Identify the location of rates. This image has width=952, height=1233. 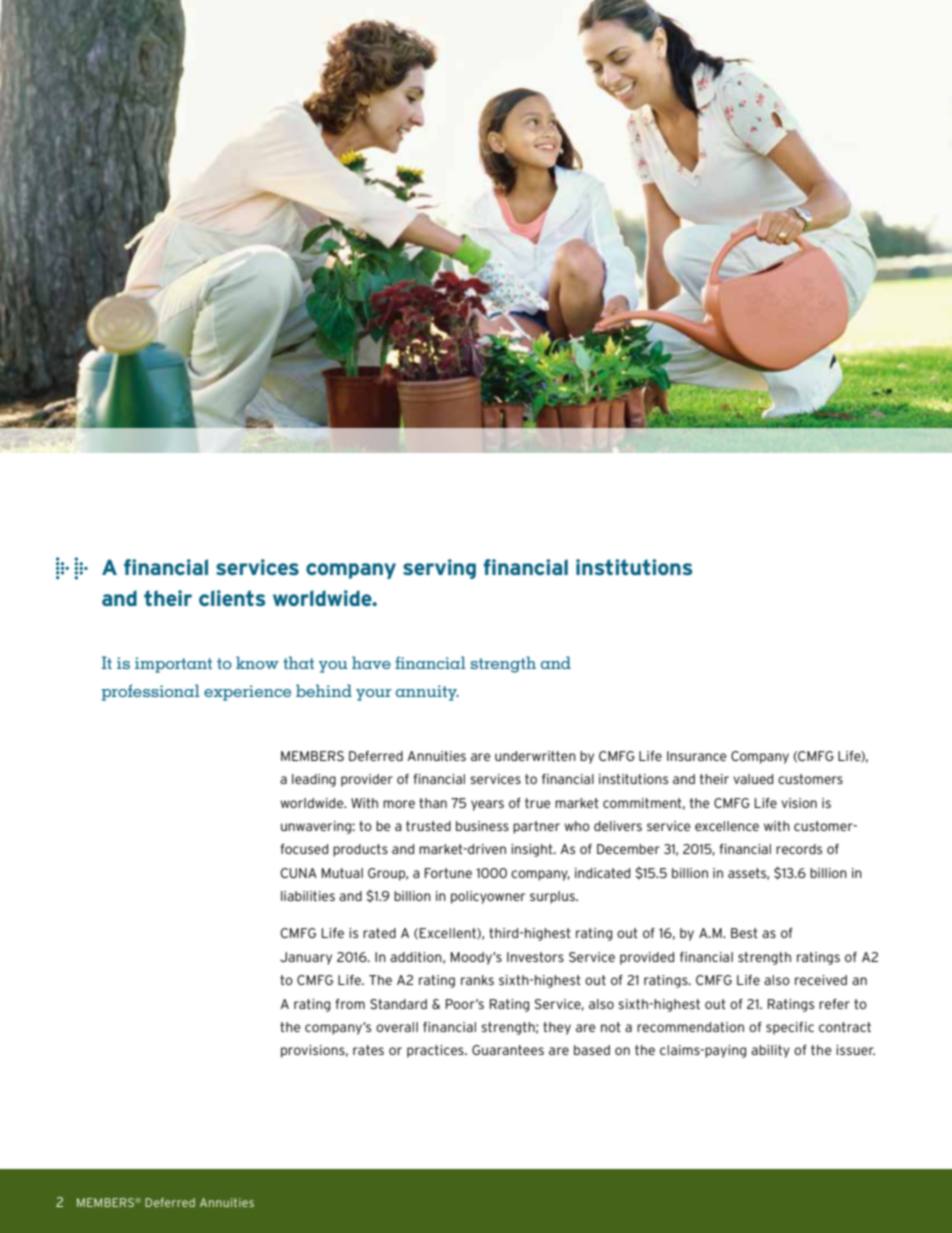
(368, 1050).
